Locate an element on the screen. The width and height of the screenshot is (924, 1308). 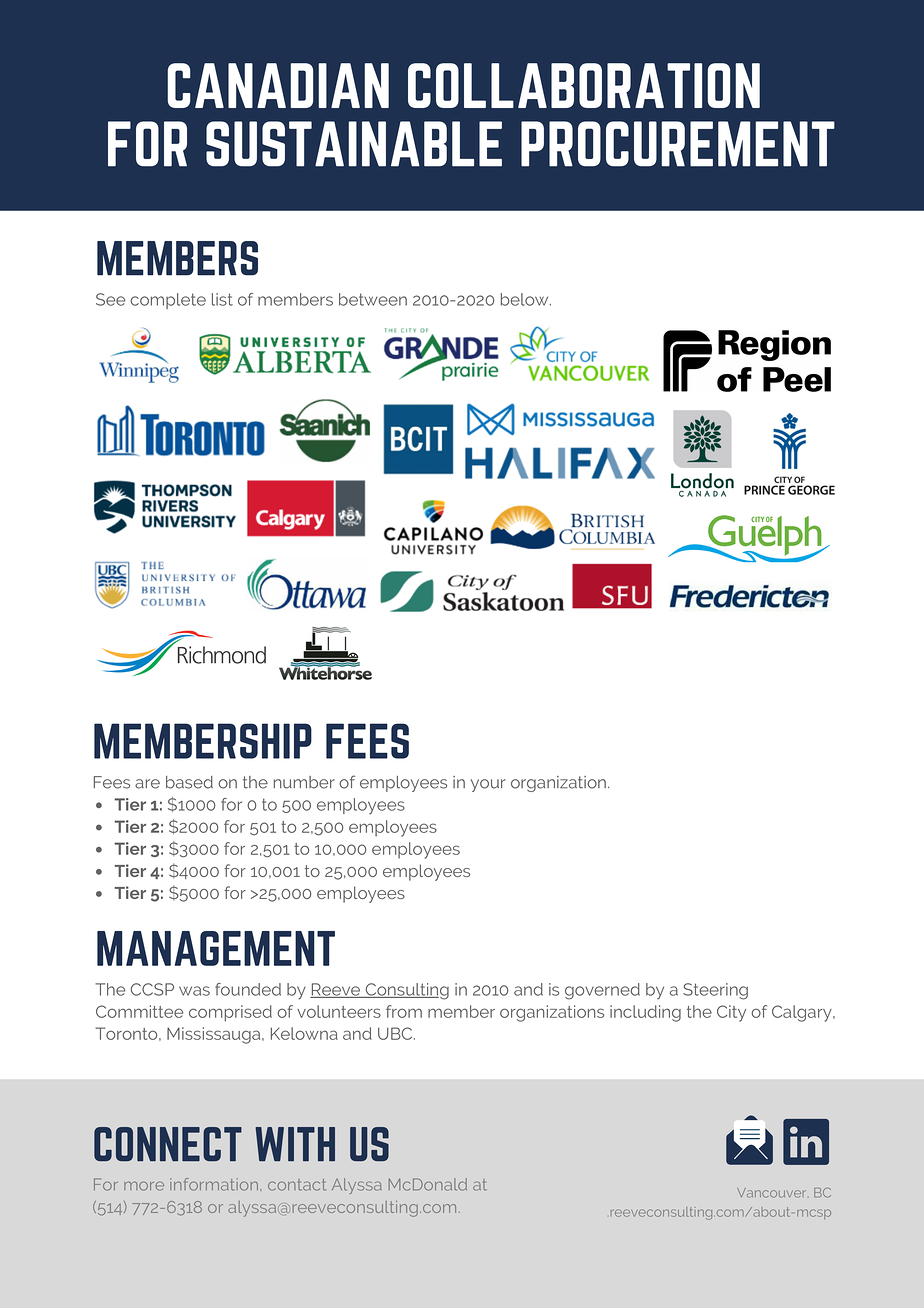
Steering is located at coordinates (715, 991).
